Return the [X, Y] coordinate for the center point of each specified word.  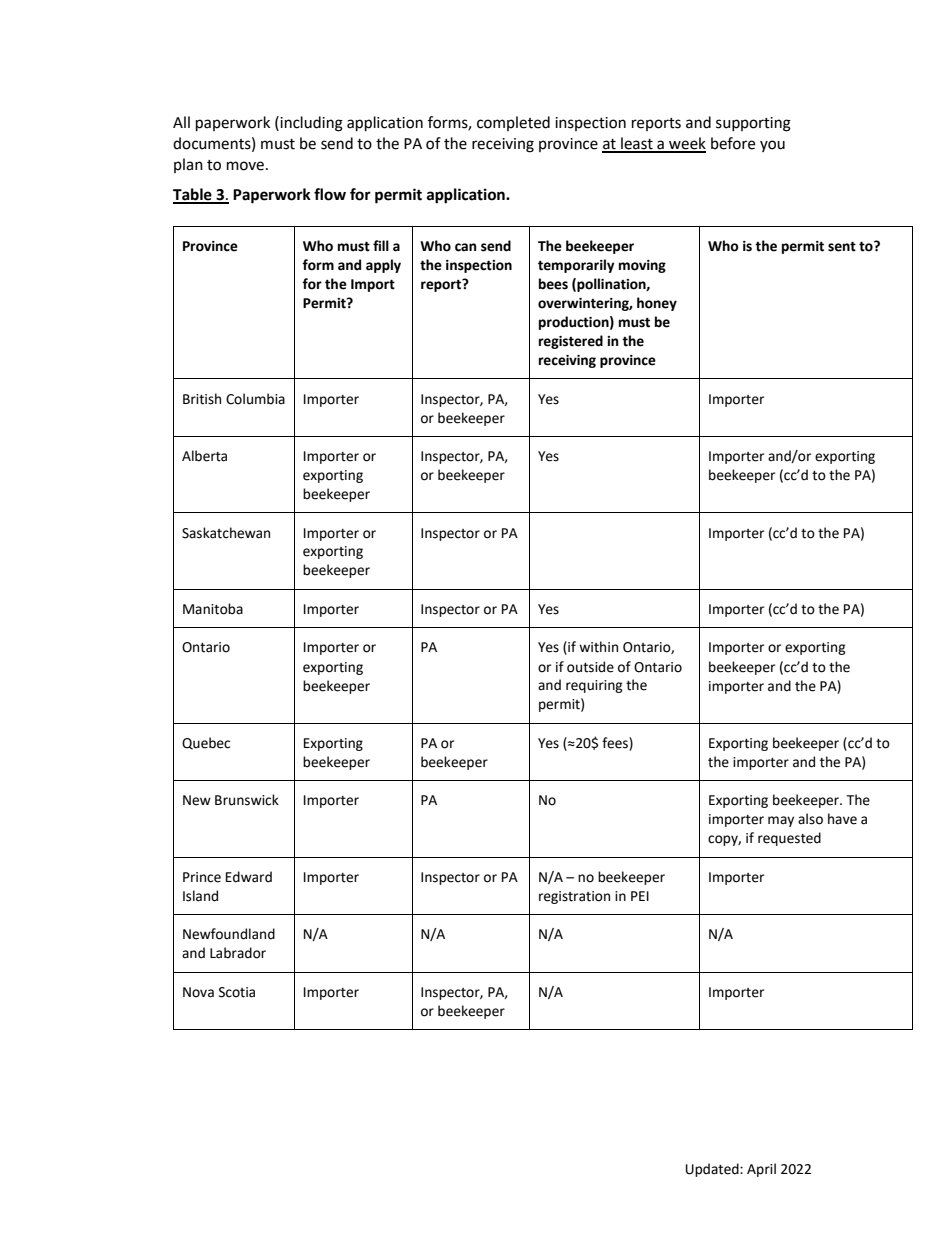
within [598, 647]
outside [590, 667]
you [772, 146]
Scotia [237, 992]
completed [513, 123]
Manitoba [213, 609]
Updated [713, 1170]
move [245, 166]
